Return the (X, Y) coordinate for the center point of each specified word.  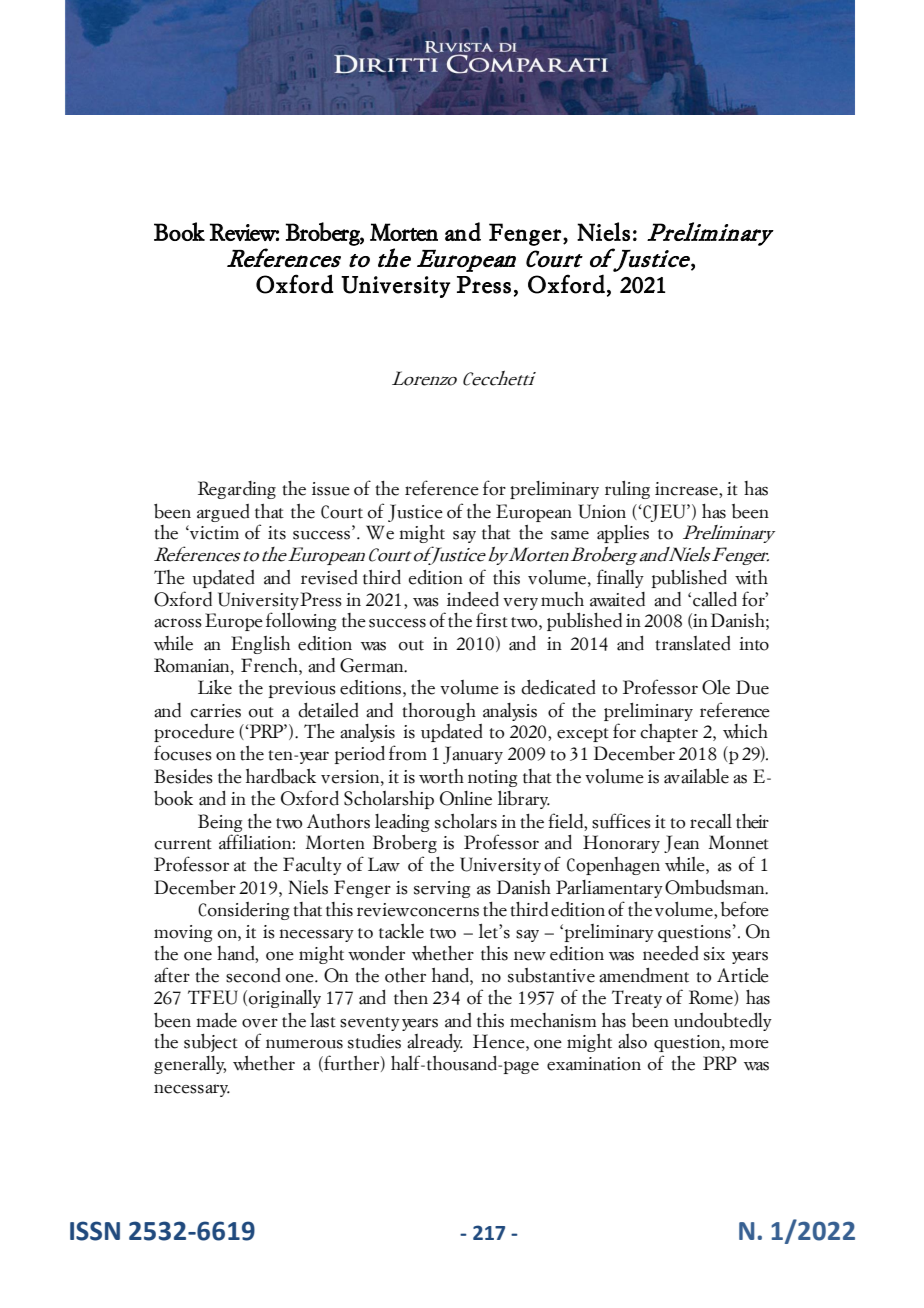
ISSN (95, 1231)
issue (331, 489)
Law (384, 864)
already (435, 1043)
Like (215, 687)
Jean (681, 844)
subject (211, 1043)
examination (594, 1064)
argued (223, 513)
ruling (627, 490)
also (632, 1041)
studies (374, 1041)
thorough (439, 712)
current (183, 844)
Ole (716, 687)
